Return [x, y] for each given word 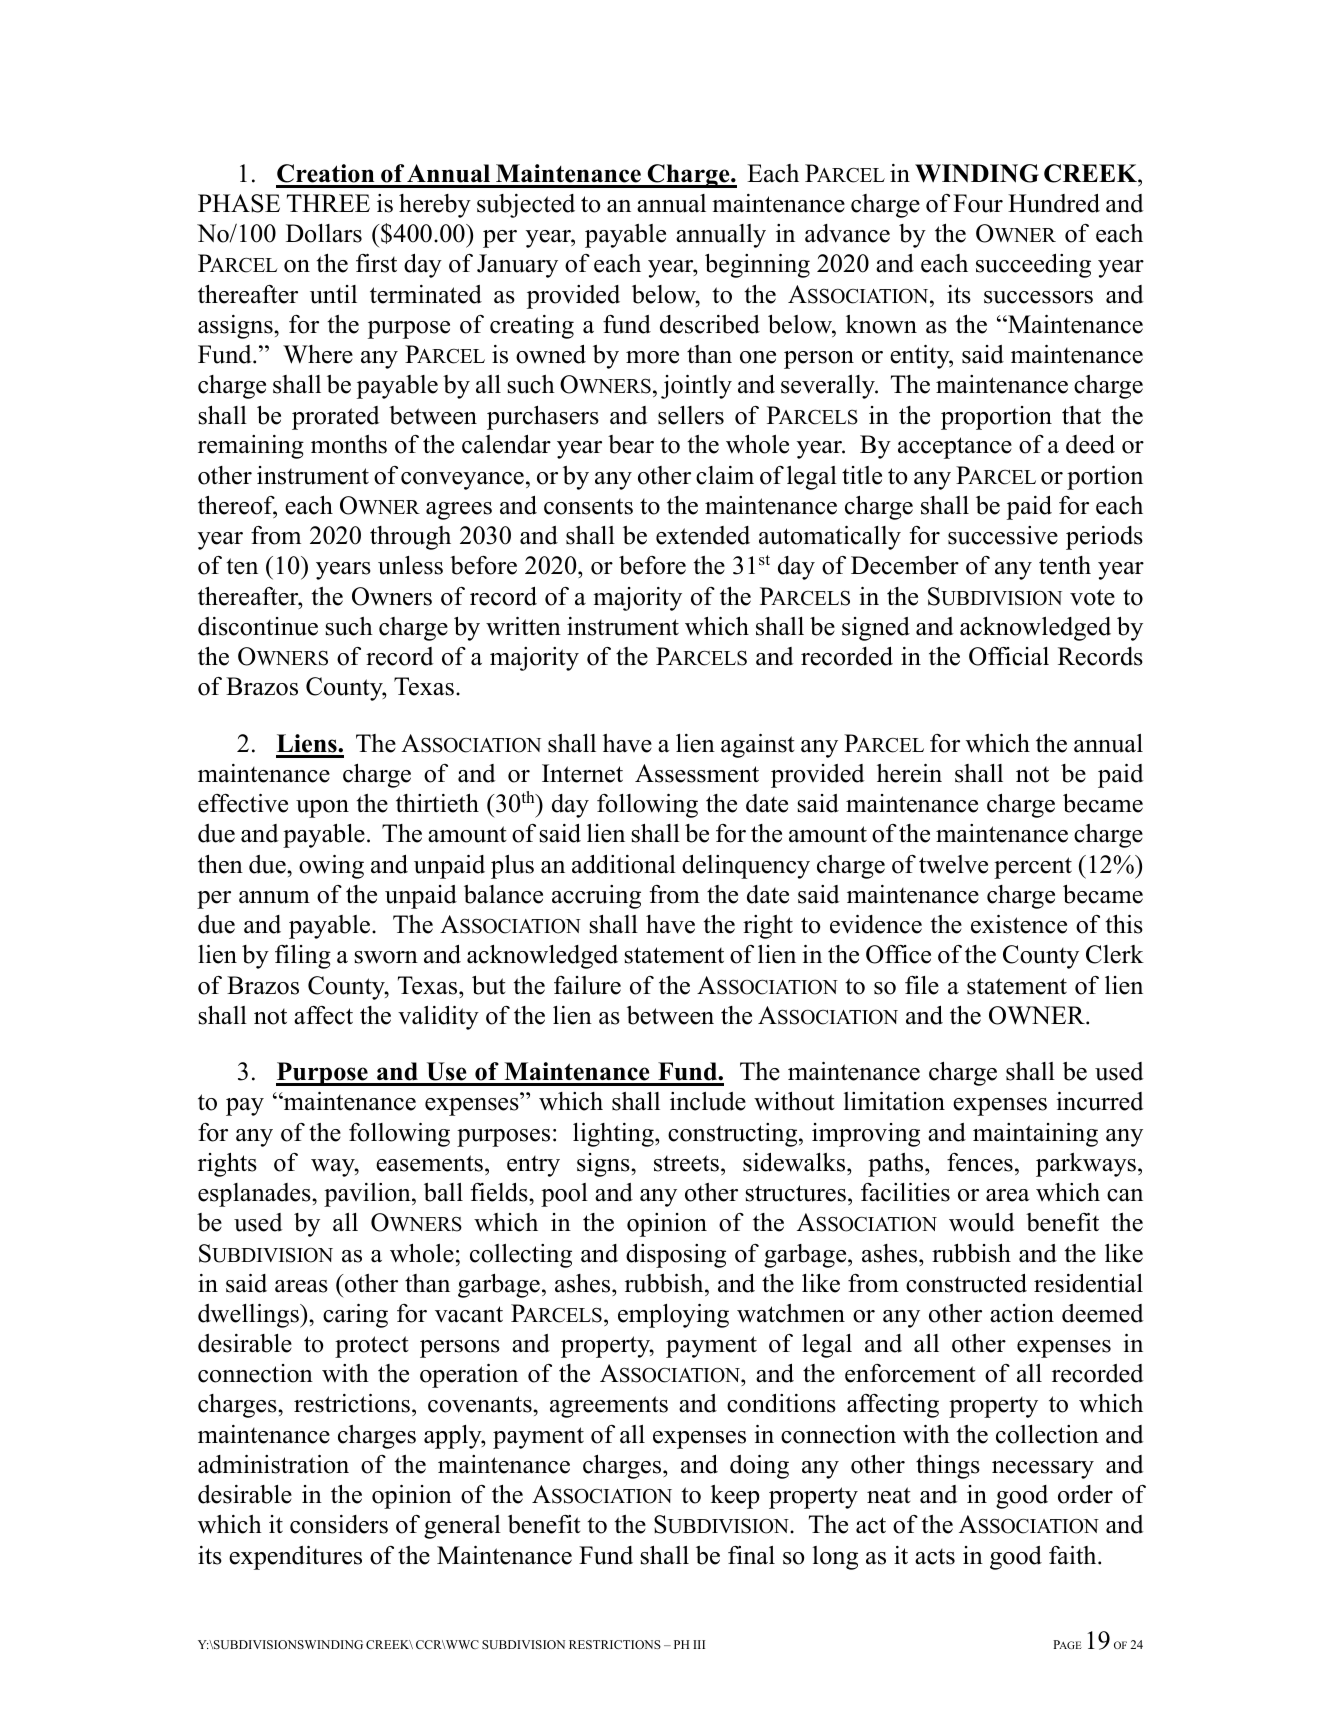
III [699, 1644]
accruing [596, 897]
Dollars [324, 233]
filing [303, 957]
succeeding [1033, 265]
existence [1019, 924]
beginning [757, 265]
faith [1074, 1555]
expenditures [295, 1558]
